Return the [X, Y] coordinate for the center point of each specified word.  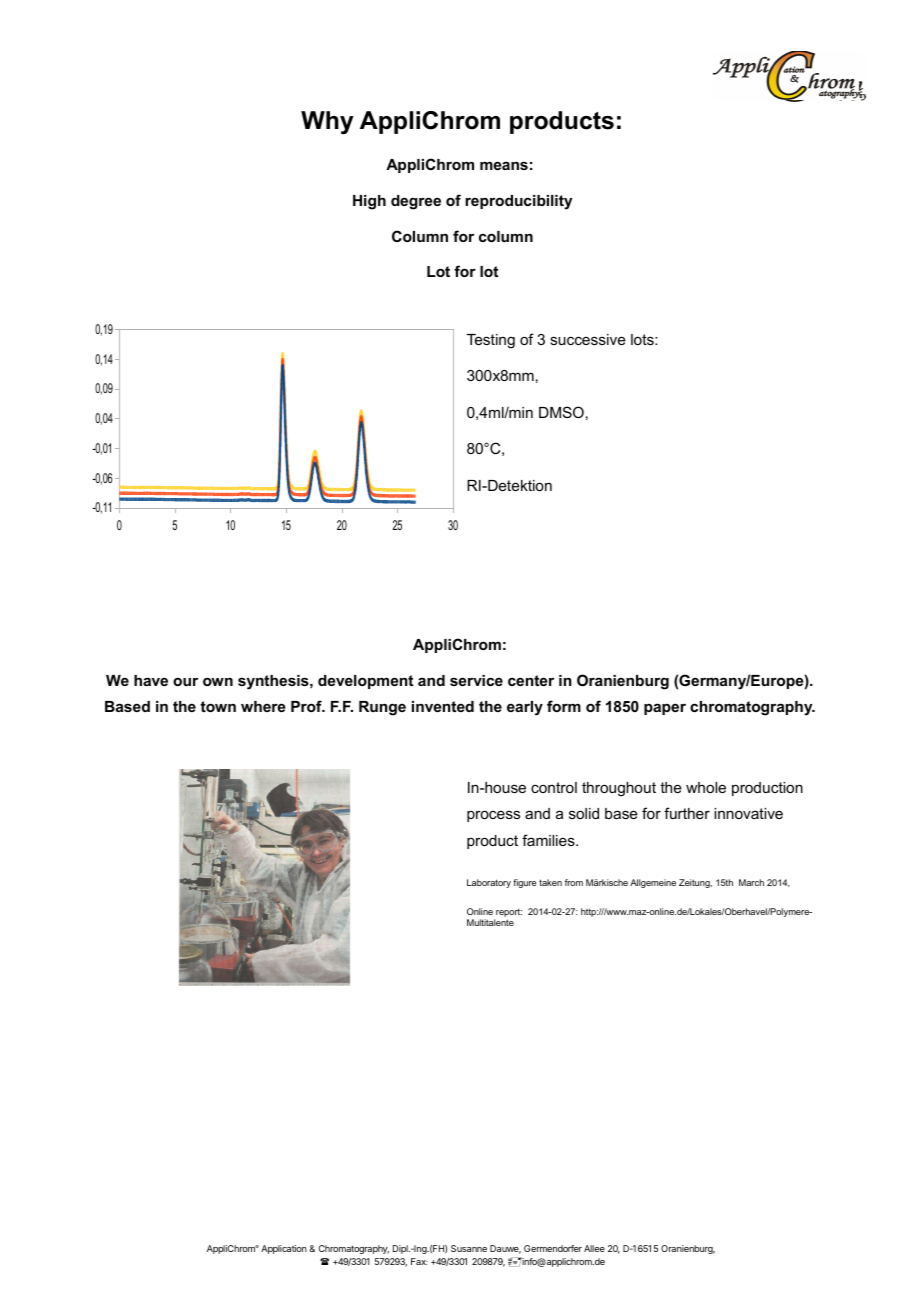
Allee [594, 1248]
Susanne [469, 1248]
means [504, 165]
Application [284, 1249]
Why [327, 123]
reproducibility [518, 202]
